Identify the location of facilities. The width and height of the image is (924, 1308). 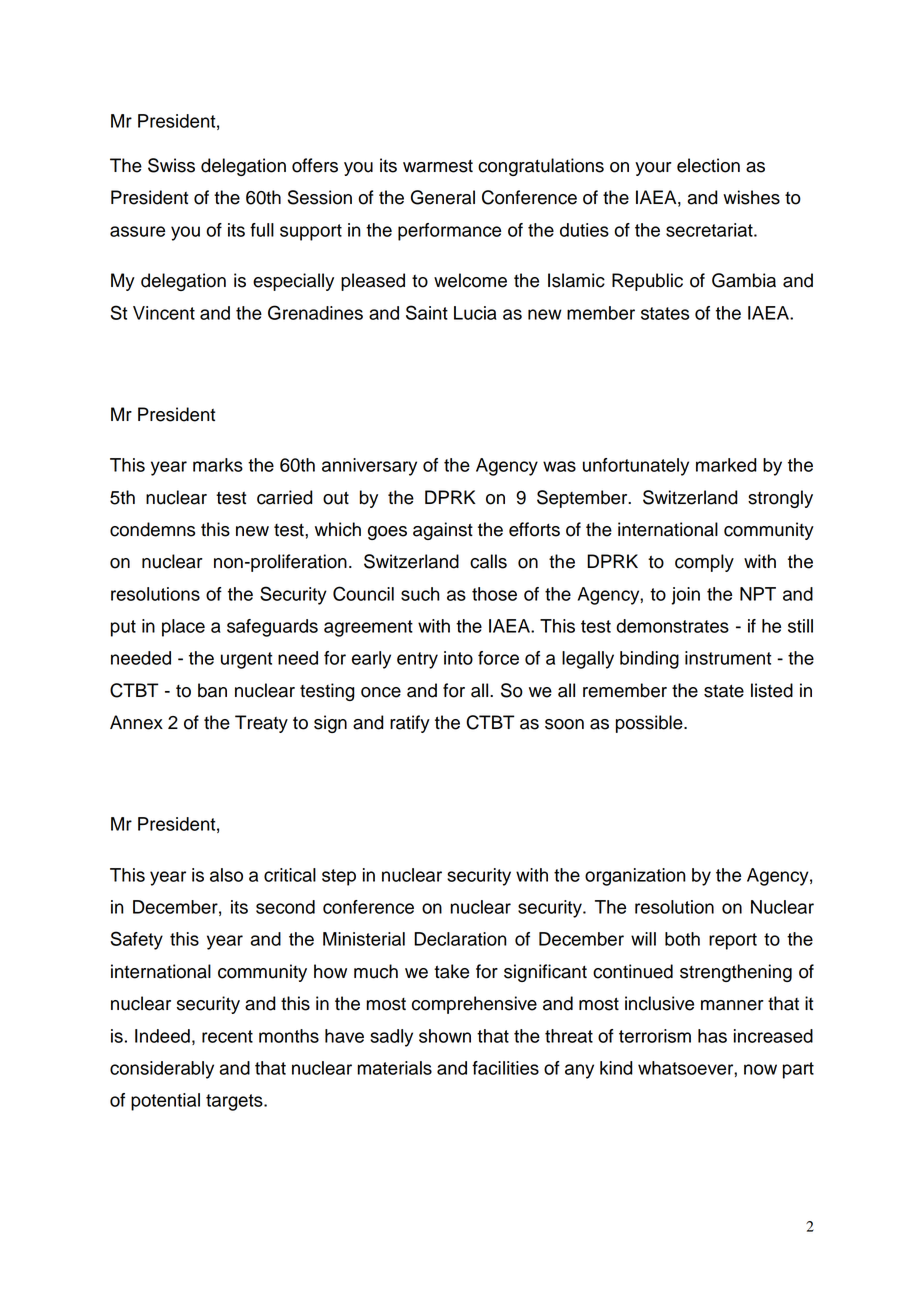
(505, 1068).
